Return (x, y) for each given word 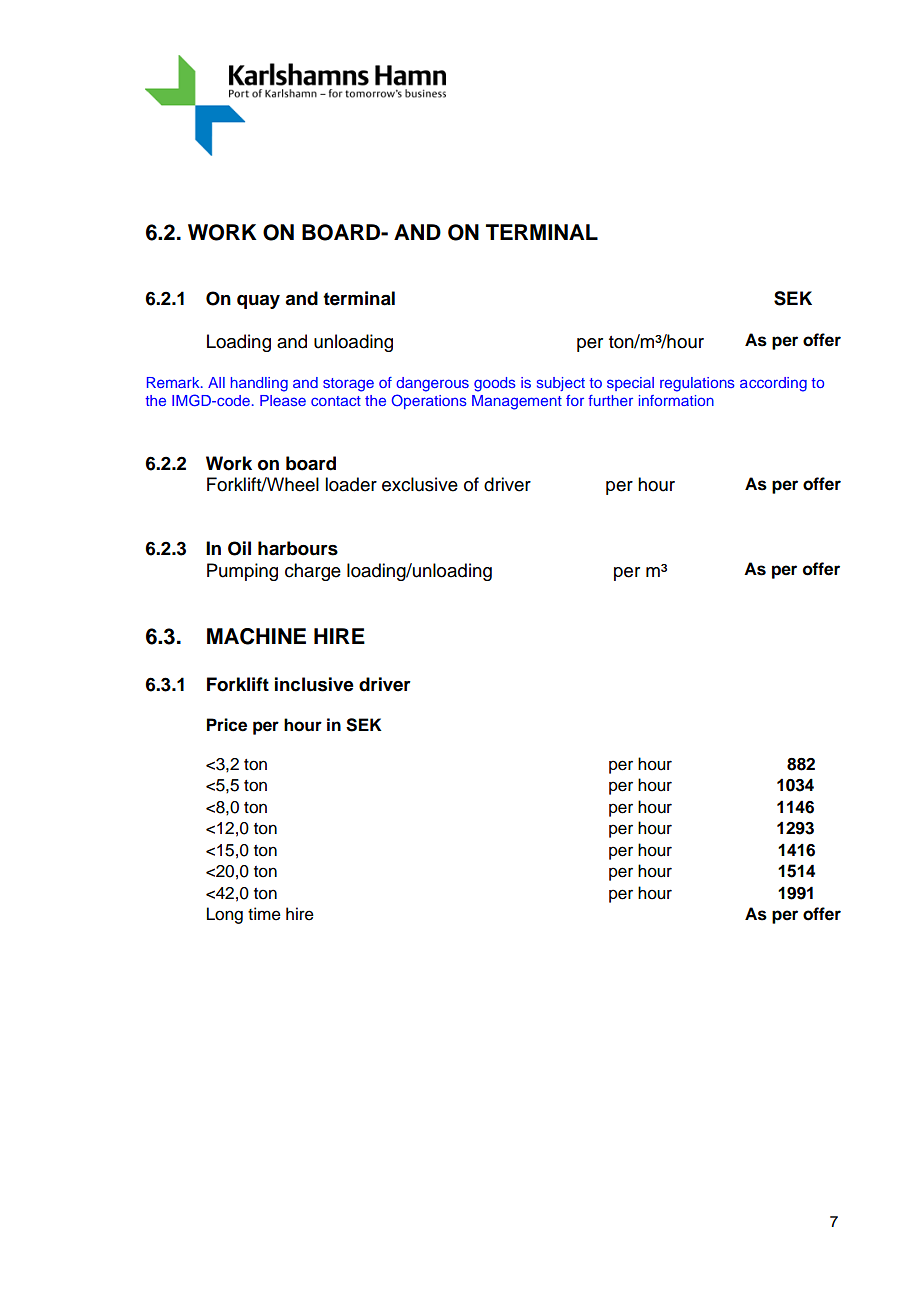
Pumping (242, 572)
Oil (239, 548)
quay (258, 302)
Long (225, 915)
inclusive (314, 684)
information (676, 400)
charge (313, 572)
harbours (298, 548)
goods (495, 384)
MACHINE (256, 636)
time (264, 914)
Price (227, 725)
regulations (697, 384)
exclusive (420, 484)
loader (351, 484)
